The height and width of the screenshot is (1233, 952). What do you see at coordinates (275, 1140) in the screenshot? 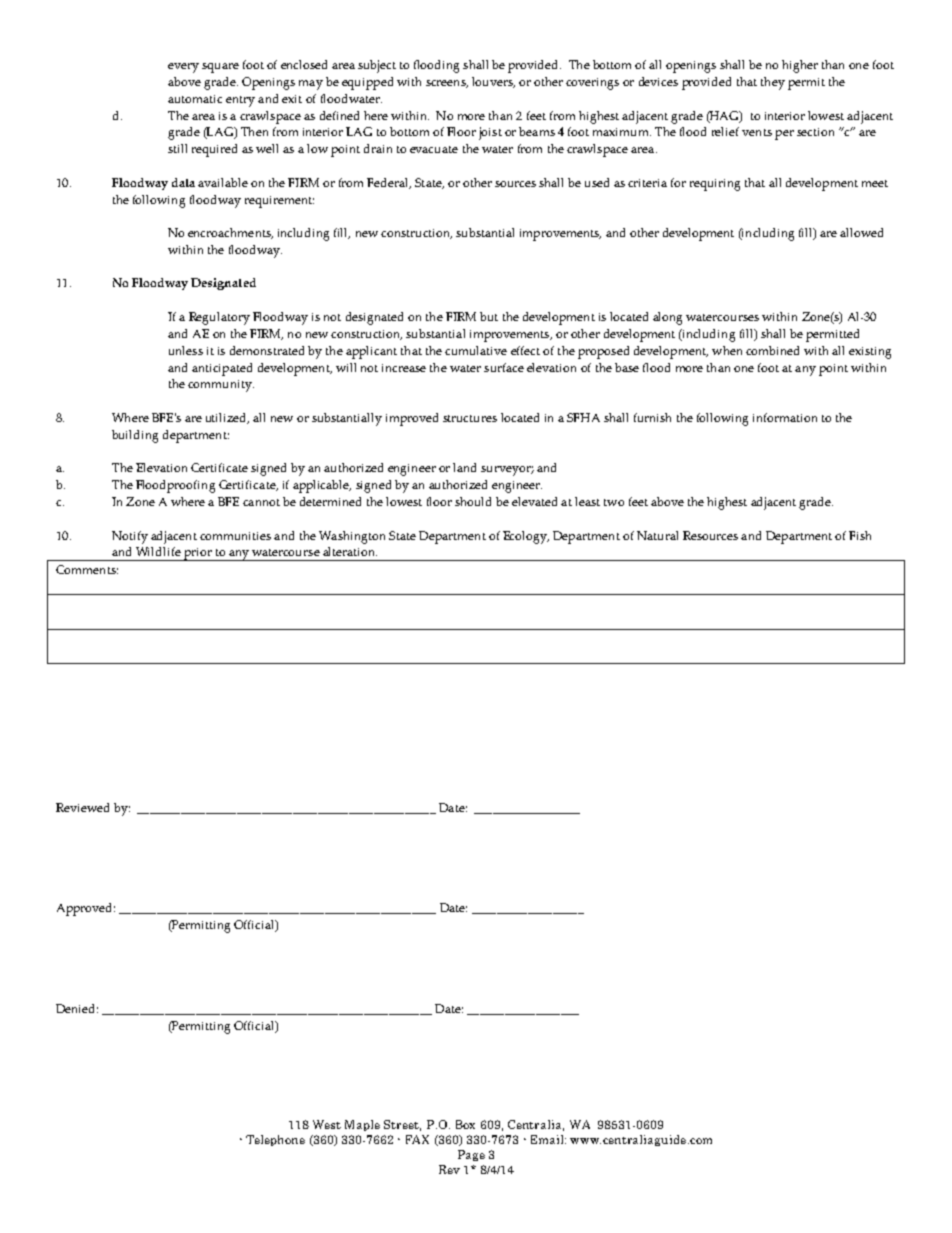
I see `Telephone` at bounding box center [275, 1140].
